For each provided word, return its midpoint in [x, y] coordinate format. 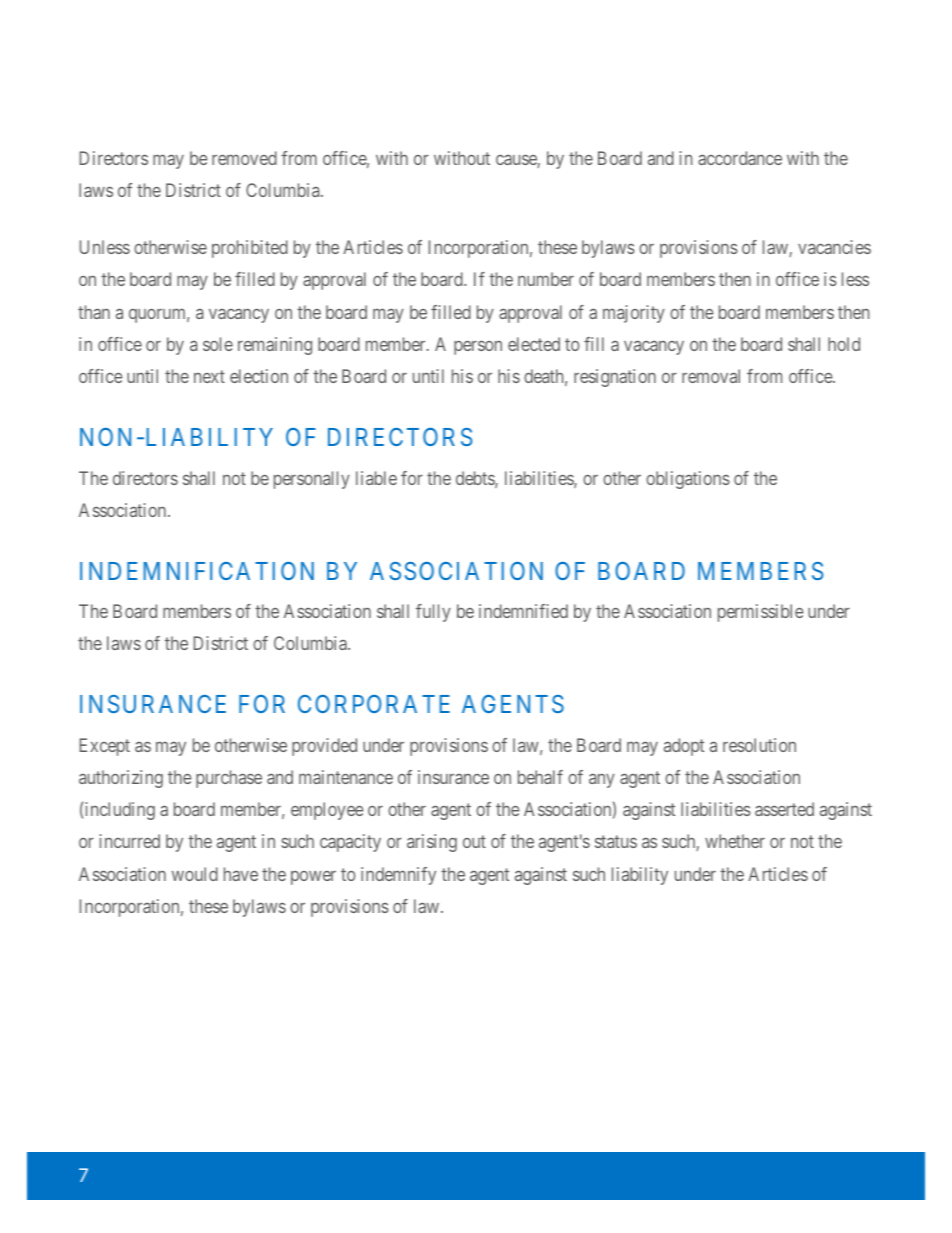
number [546, 279]
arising [432, 843]
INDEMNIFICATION [197, 571]
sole [218, 344]
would [195, 874]
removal [711, 376]
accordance [740, 158]
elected [534, 344]
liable [376, 478]
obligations [688, 480]
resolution [759, 745]
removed [244, 158]
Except [104, 747]
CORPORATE [374, 704]
